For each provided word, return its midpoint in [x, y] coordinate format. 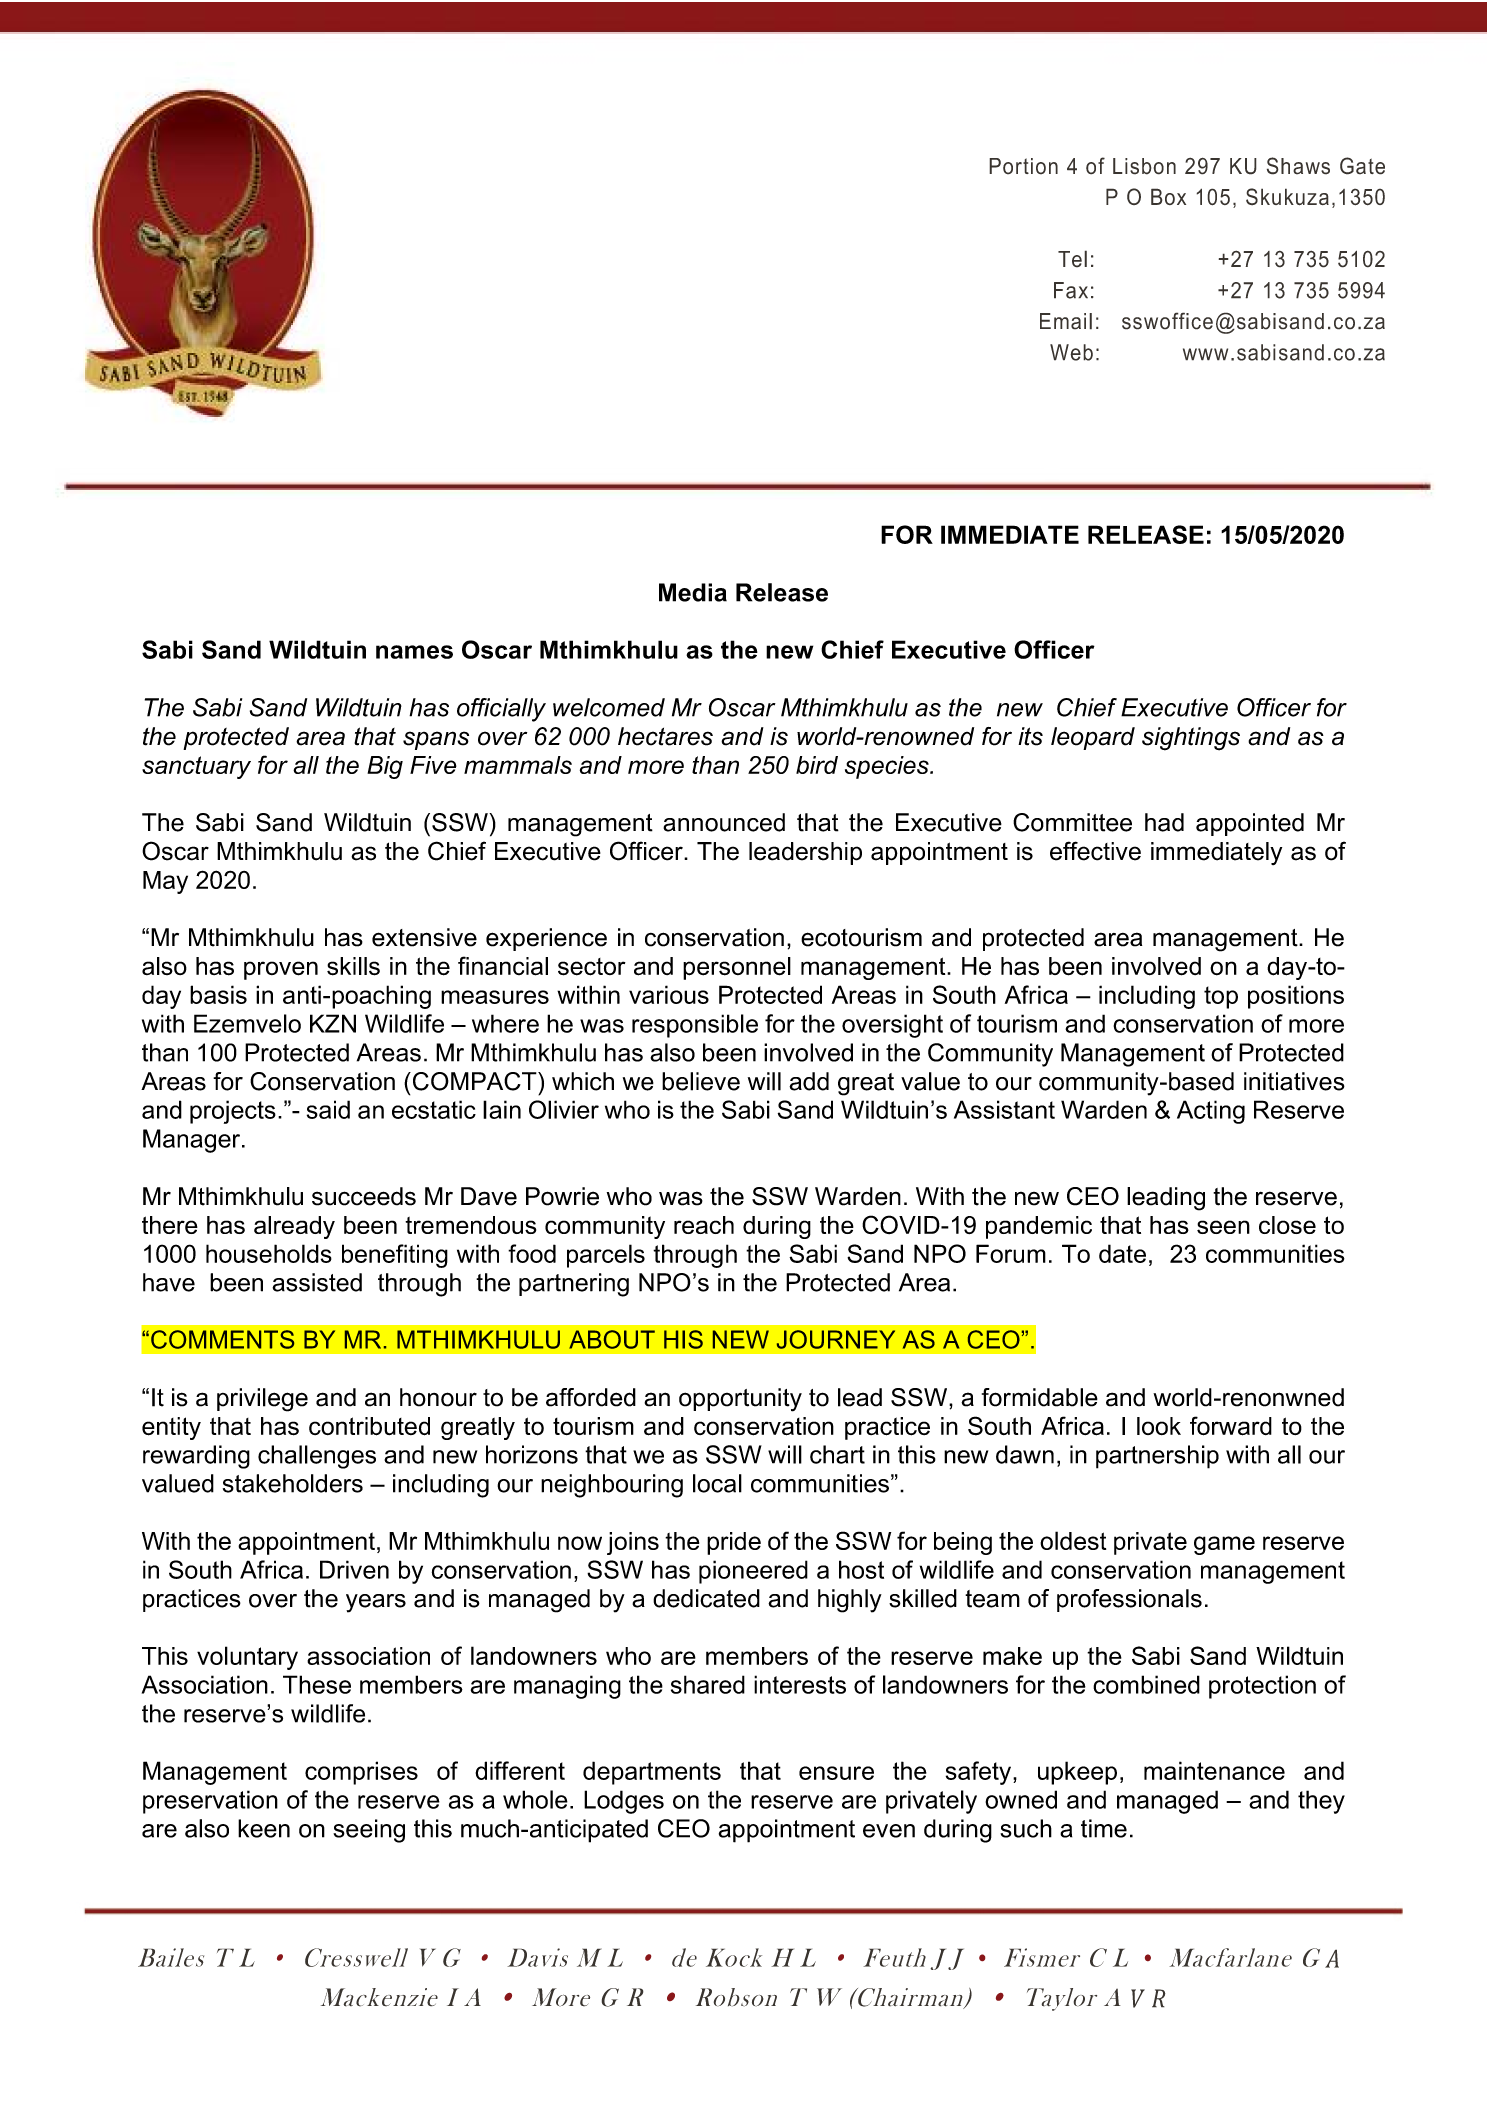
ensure [836, 1773]
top [1221, 997]
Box [1168, 196]
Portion [1023, 166]
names [414, 652]
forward [1231, 1426]
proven [281, 970]
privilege [262, 1400]
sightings [1191, 739]
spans [436, 740]
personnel [737, 968]
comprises [361, 1773]
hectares [665, 736]
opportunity [740, 1400]
